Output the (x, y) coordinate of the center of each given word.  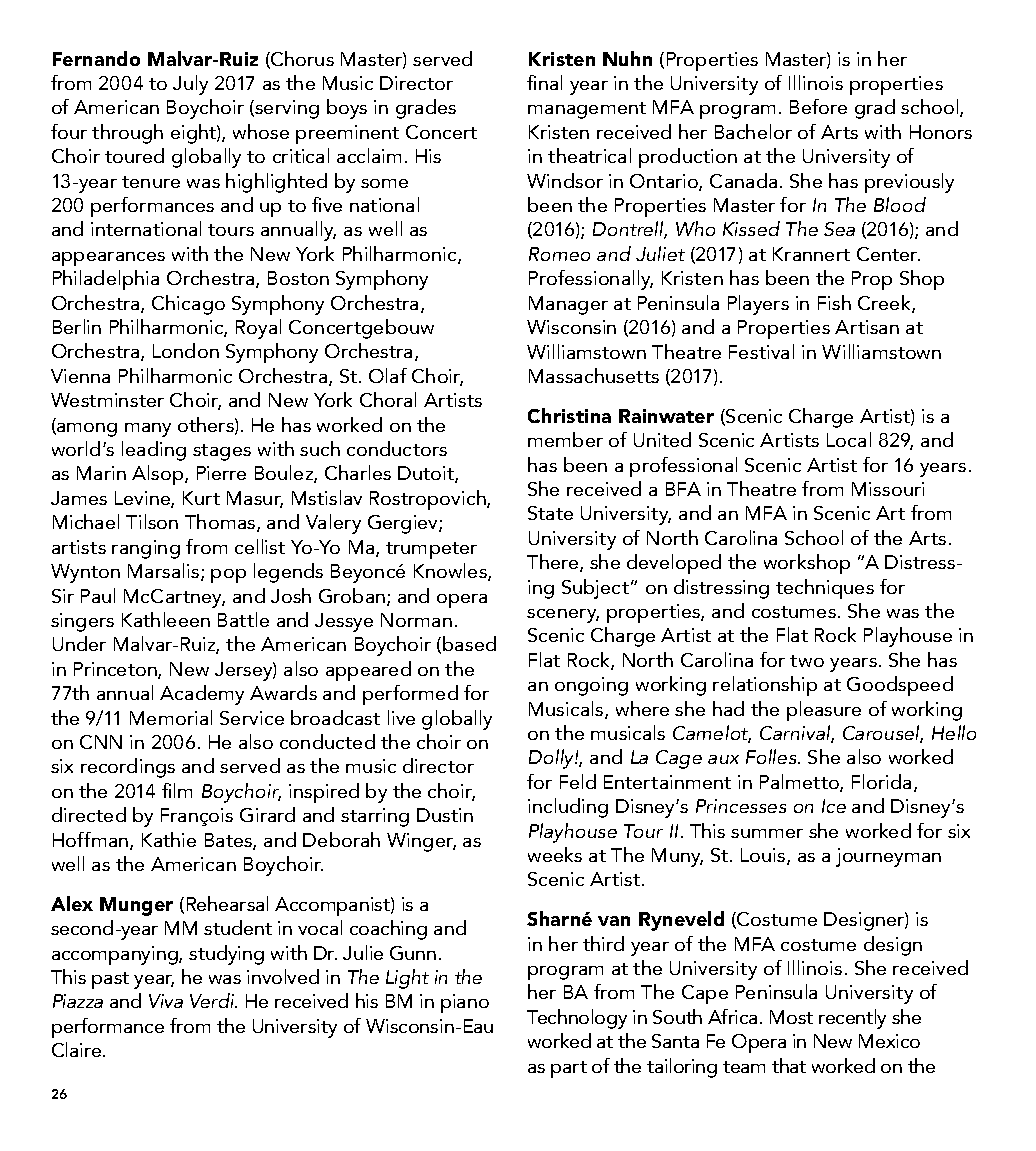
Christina (569, 415)
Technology (577, 1019)
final (544, 82)
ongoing (591, 686)
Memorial (171, 717)
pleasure (824, 711)
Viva (166, 1001)
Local (849, 439)
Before (818, 106)
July (190, 85)
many (148, 430)
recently (852, 1019)
